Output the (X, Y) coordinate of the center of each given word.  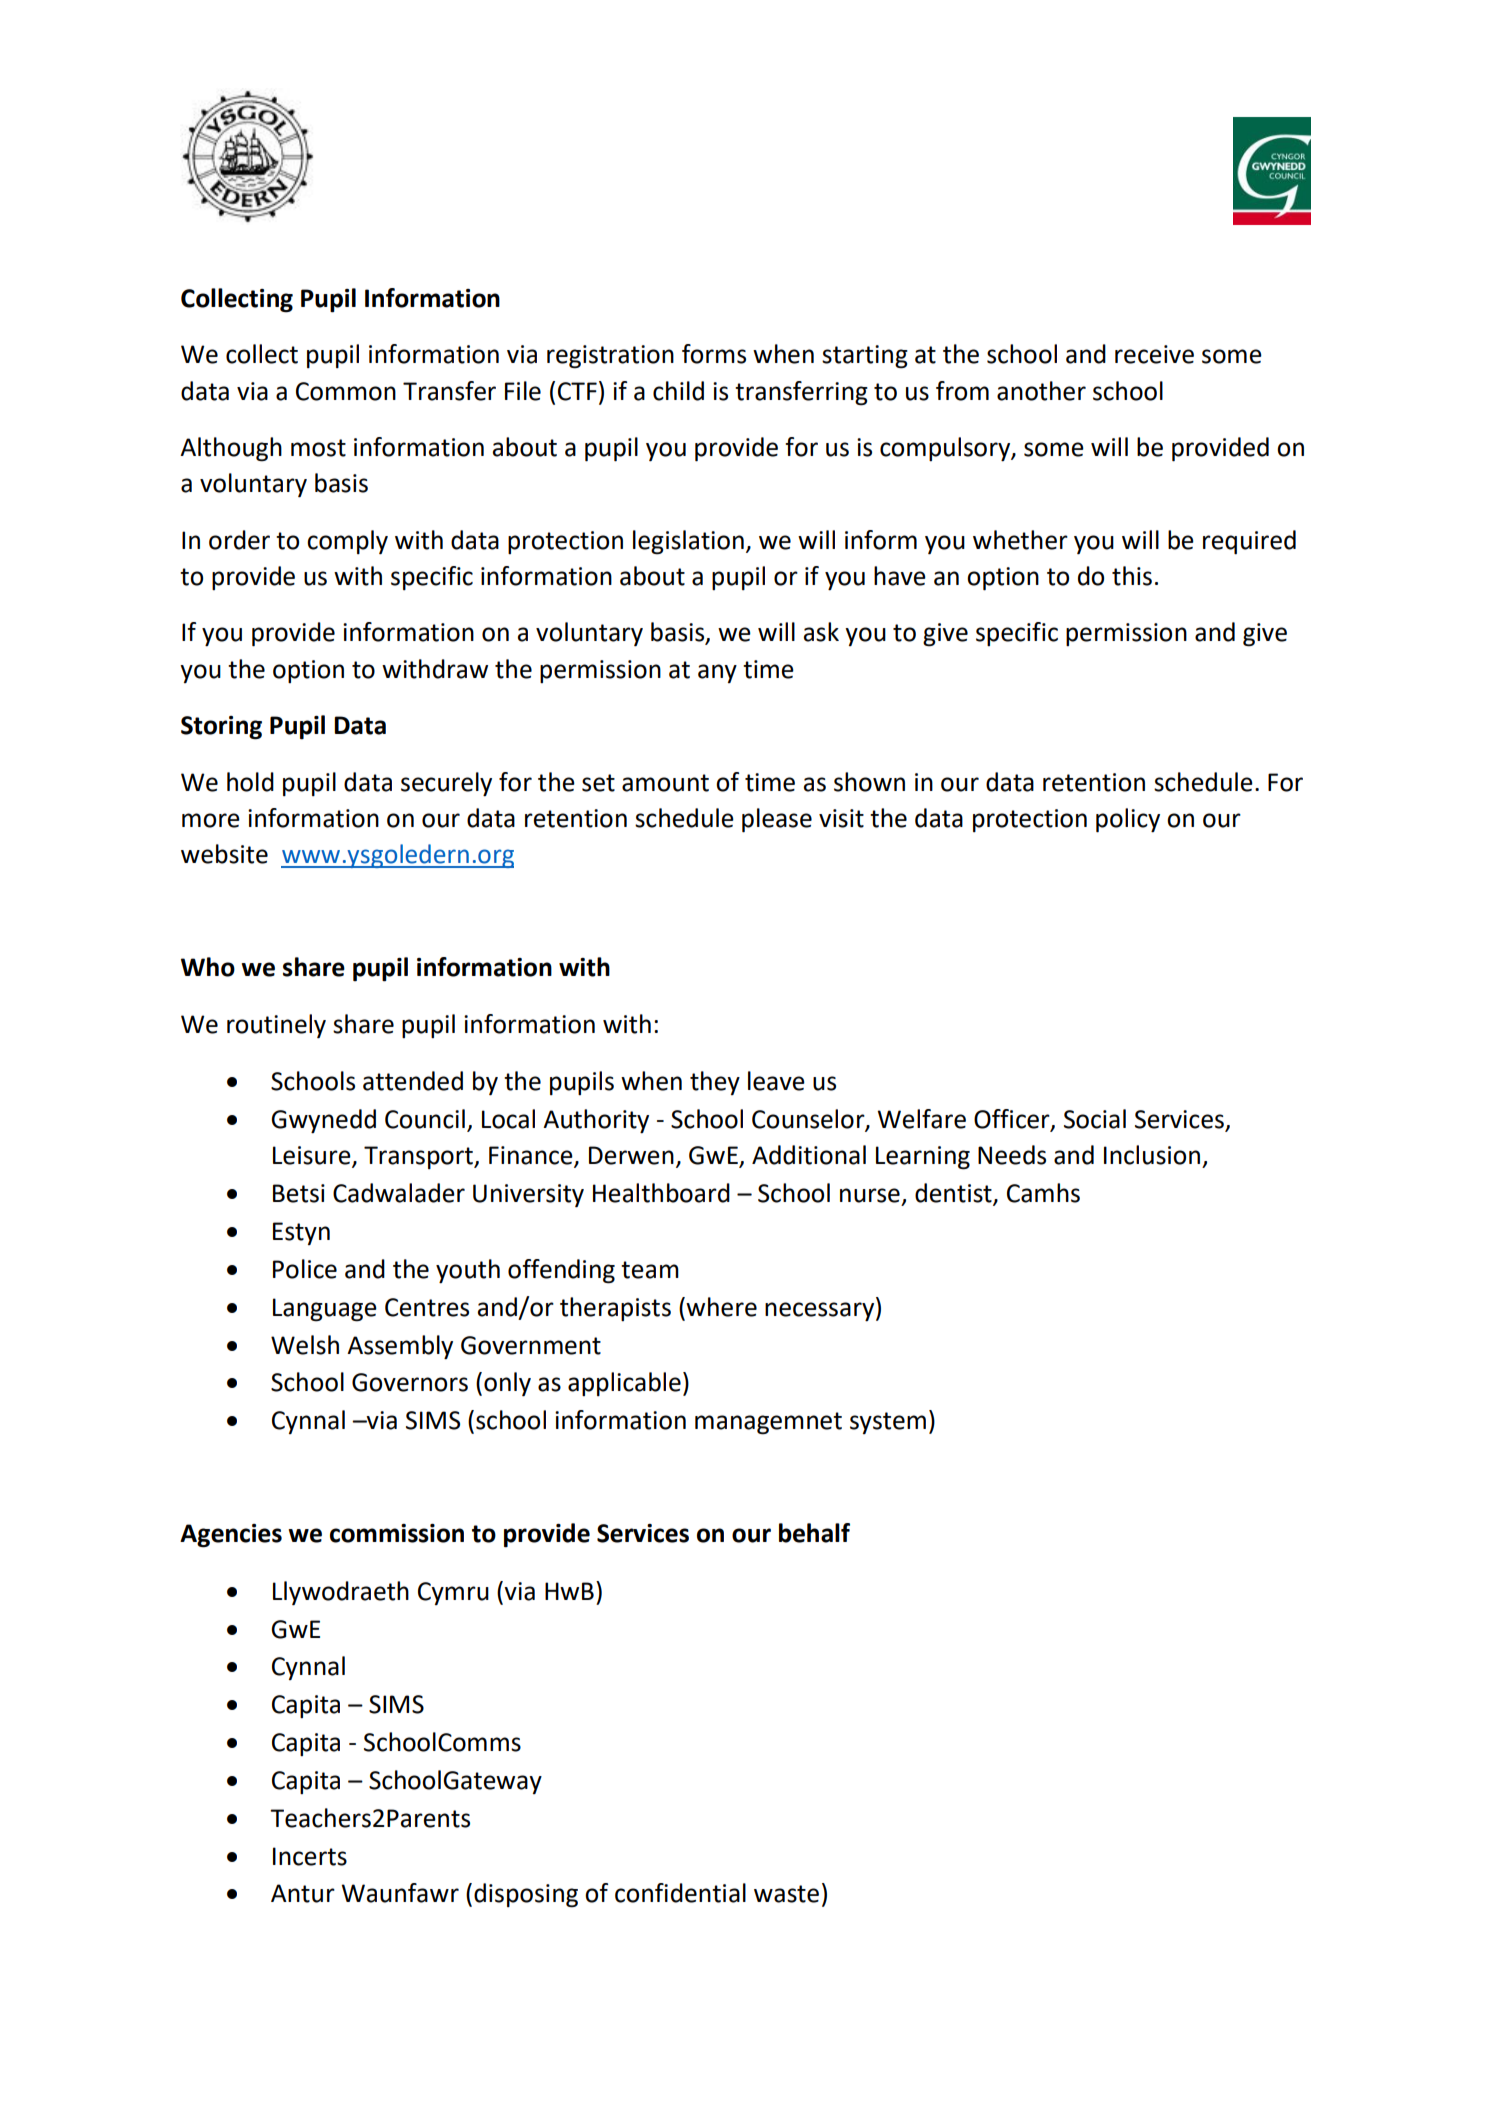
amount (665, 783)
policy (1128, 820)
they (715, 1083)
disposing (526, 1895)
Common (346, 391)
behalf (814, 1533)
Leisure (313, 1156)
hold (250, 782)
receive (1154, 354)
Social (1095, 1119)
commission (397, 1533)
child (678, 391)
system (888, 1423)
